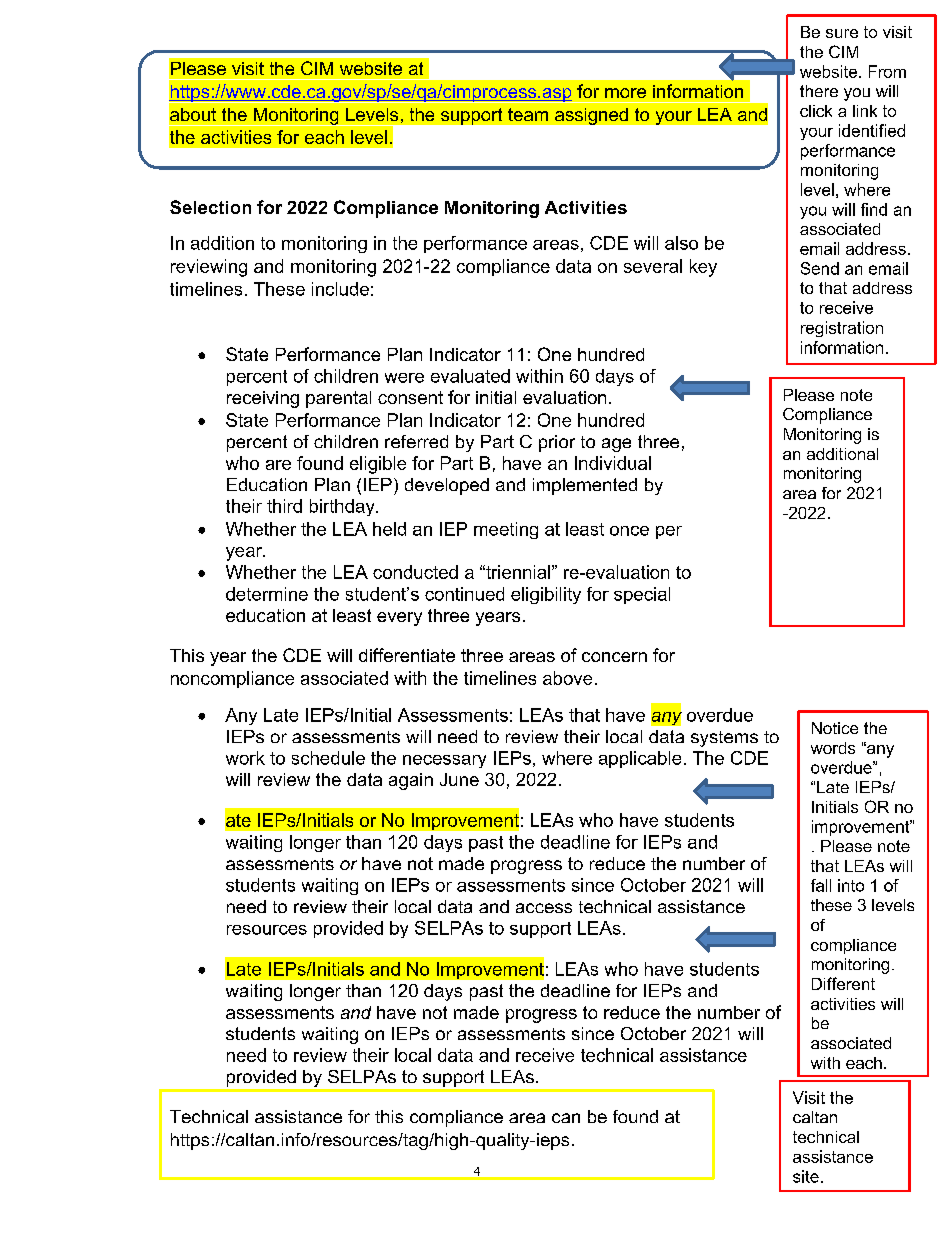 The width and height of the page is (952, 1233). What do you see at coordinates (546, 595) in the page?
I see `eligibility` at bounding box center [546, 595].
